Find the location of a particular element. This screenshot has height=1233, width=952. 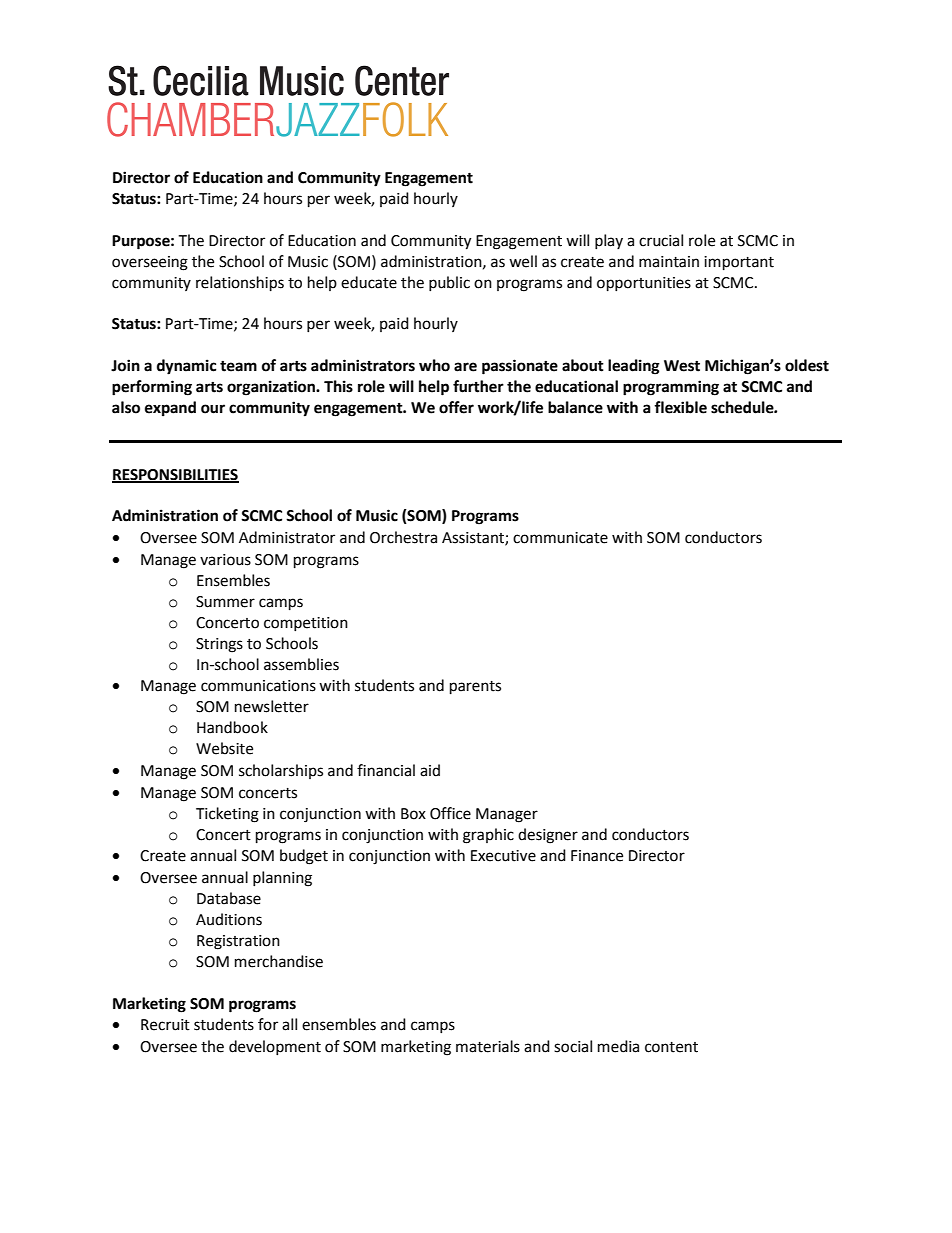

flexible is located at coordinates (680, 407).
